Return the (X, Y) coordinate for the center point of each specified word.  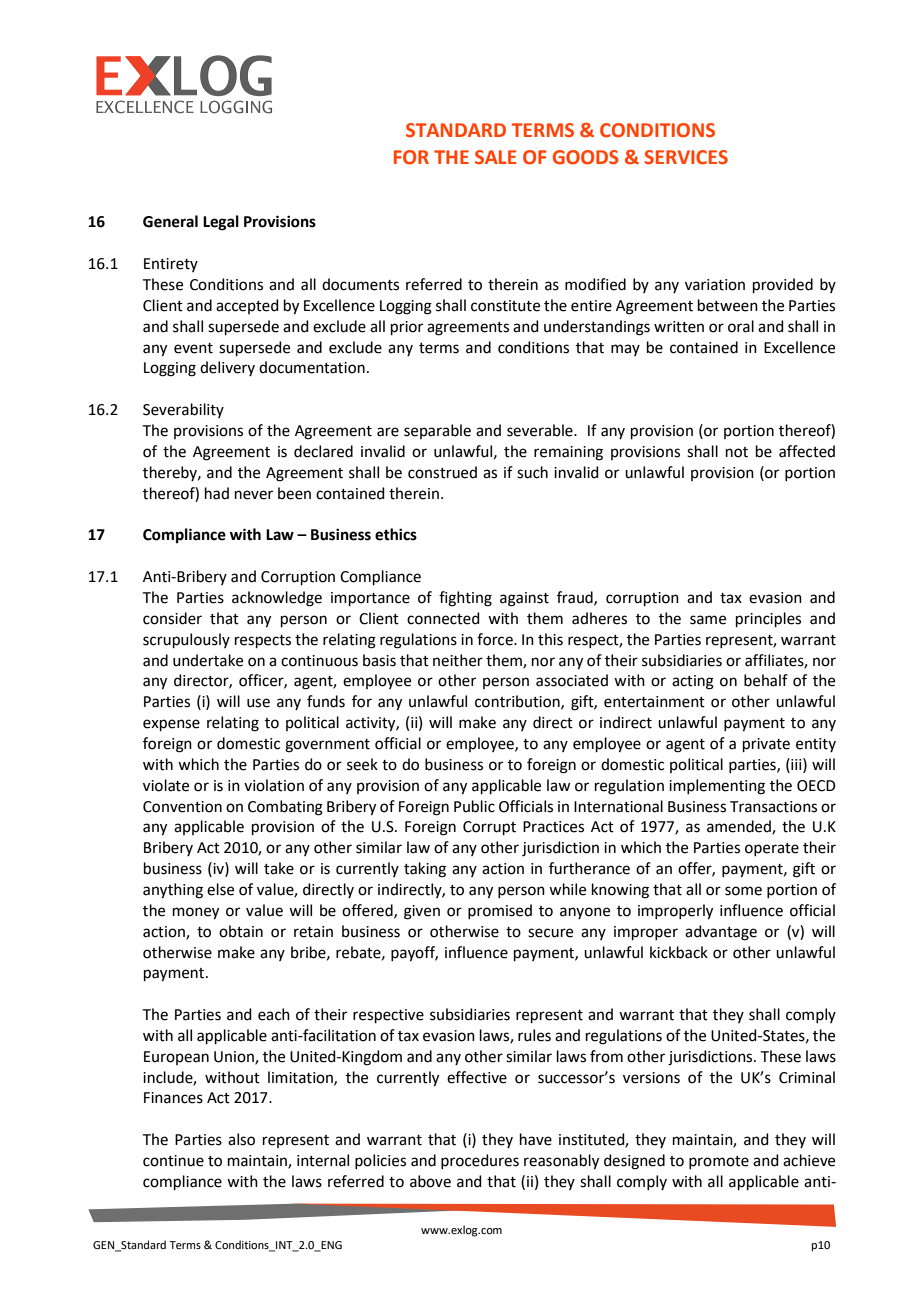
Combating (285, 808)
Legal (221, 223)
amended (740, 827)
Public (474, 806)
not (737, 452)
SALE (495, 157)
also (241, 1139)
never (254, 495)
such (532, 472)
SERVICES (686, 157)
